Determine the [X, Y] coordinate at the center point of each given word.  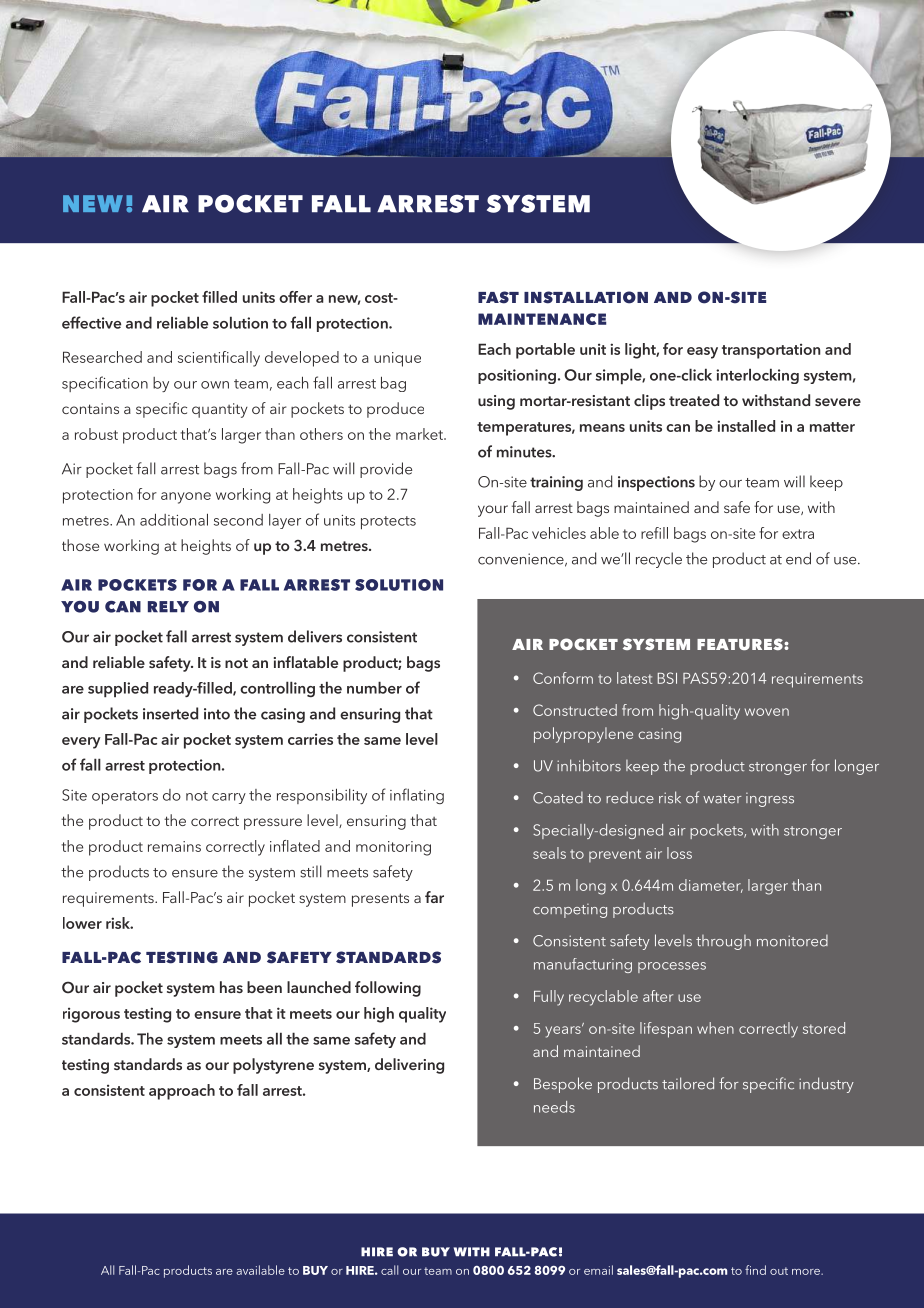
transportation [771, 351]
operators [125, 797]
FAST [498, 297]
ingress [770, 800]
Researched [102, 357]
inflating [417, 796]
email [598, 1270]
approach [182, 1092]
